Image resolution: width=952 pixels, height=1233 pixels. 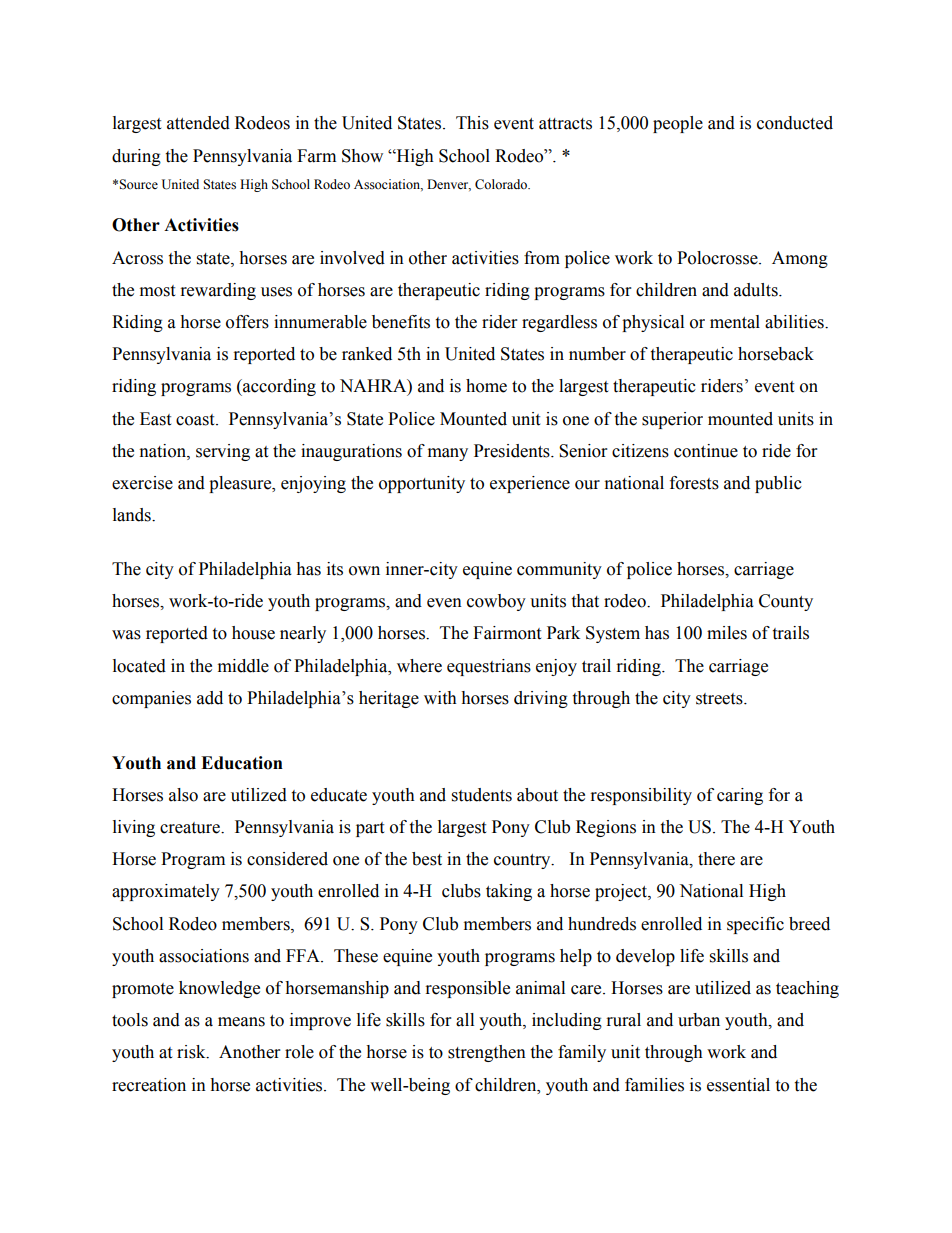 What do you see at coordinates (192, 1052) in the image?
I see `risk` at bounding box center [192, 1052].
